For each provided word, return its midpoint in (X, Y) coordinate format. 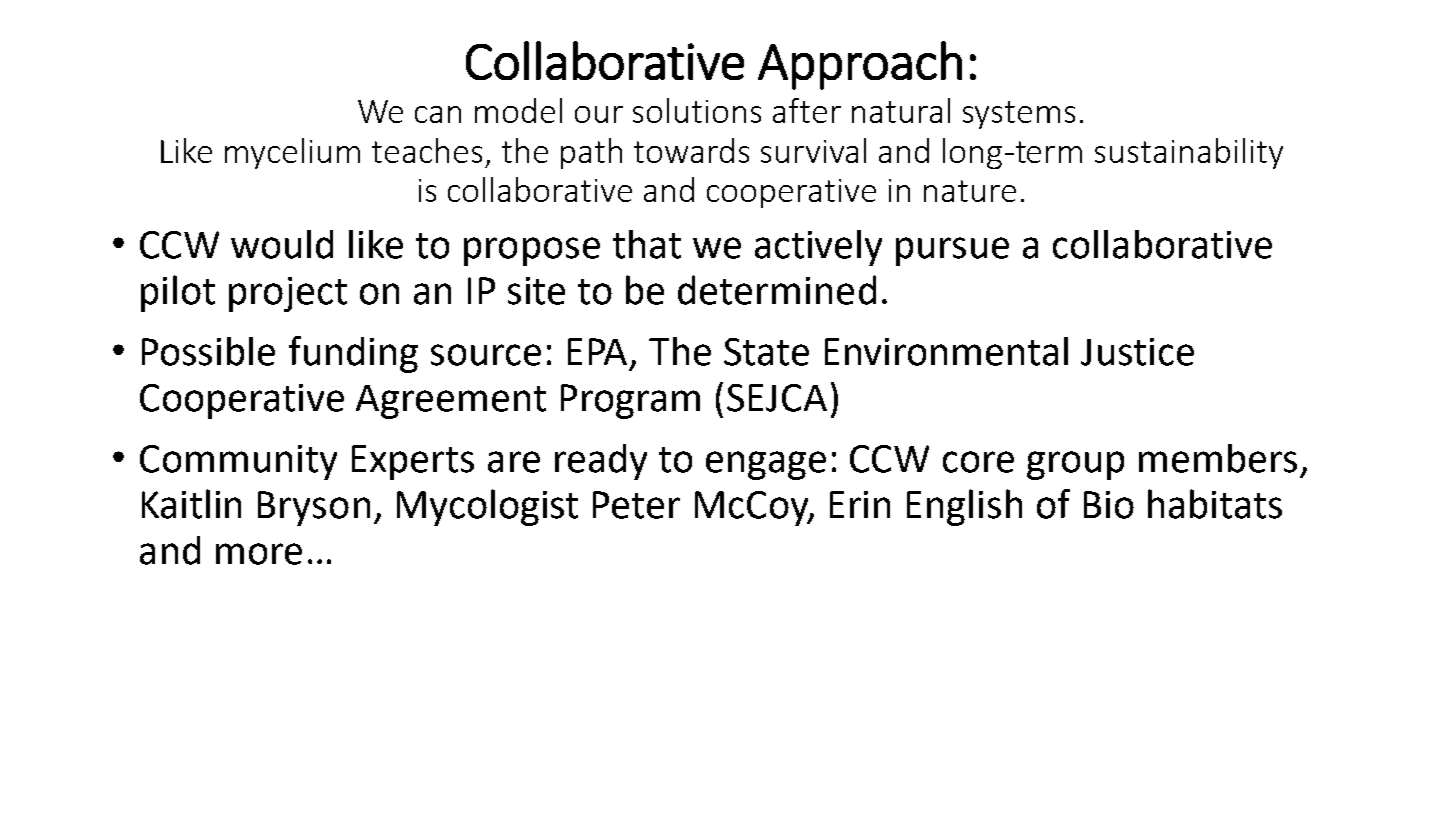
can (438, 114)
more (259, 554)
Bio (1109, 505)
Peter (636, 505)
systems (1019, 115)
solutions (697, 110)
